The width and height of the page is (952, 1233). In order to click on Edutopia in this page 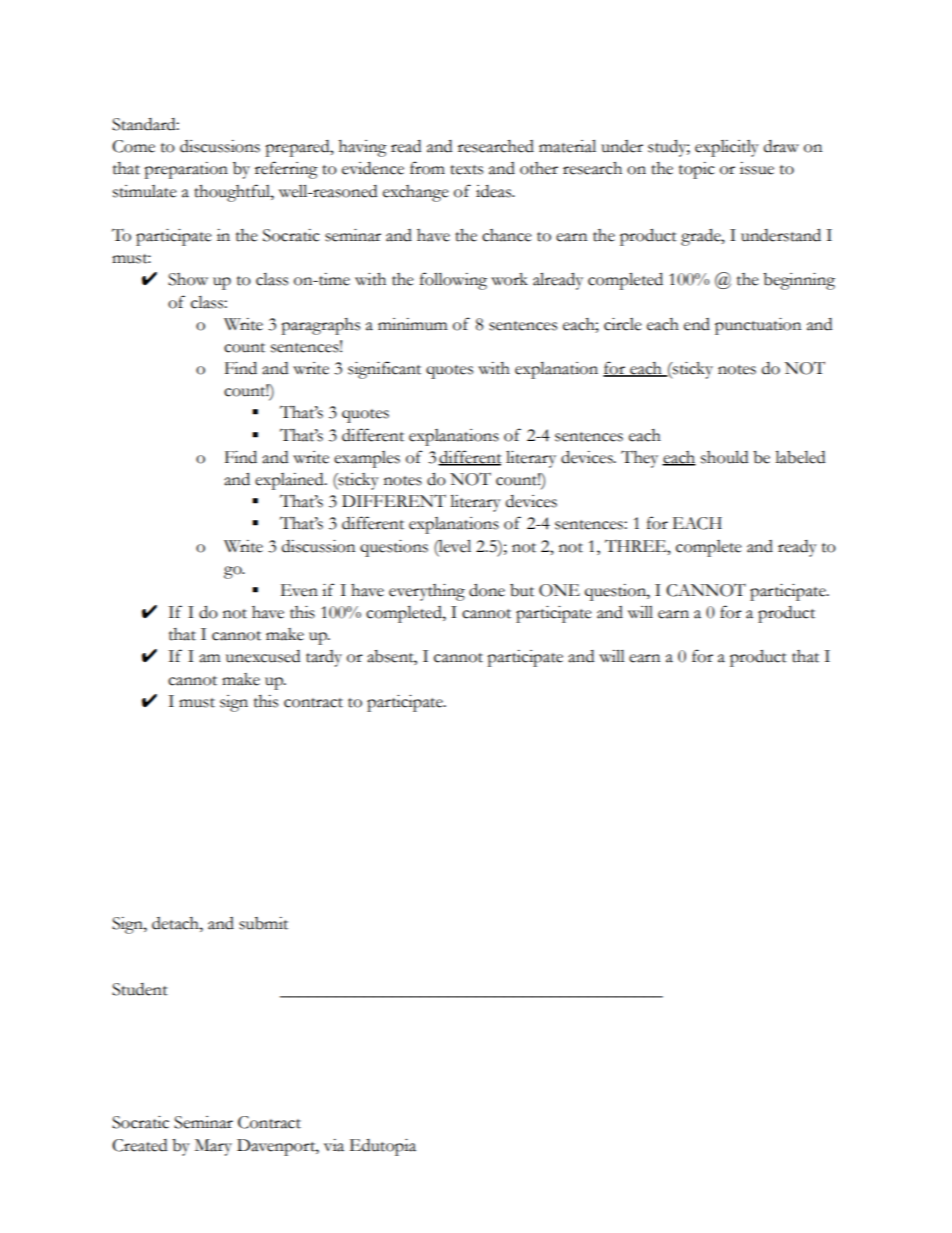, I will do `click(382, 1147)`.
